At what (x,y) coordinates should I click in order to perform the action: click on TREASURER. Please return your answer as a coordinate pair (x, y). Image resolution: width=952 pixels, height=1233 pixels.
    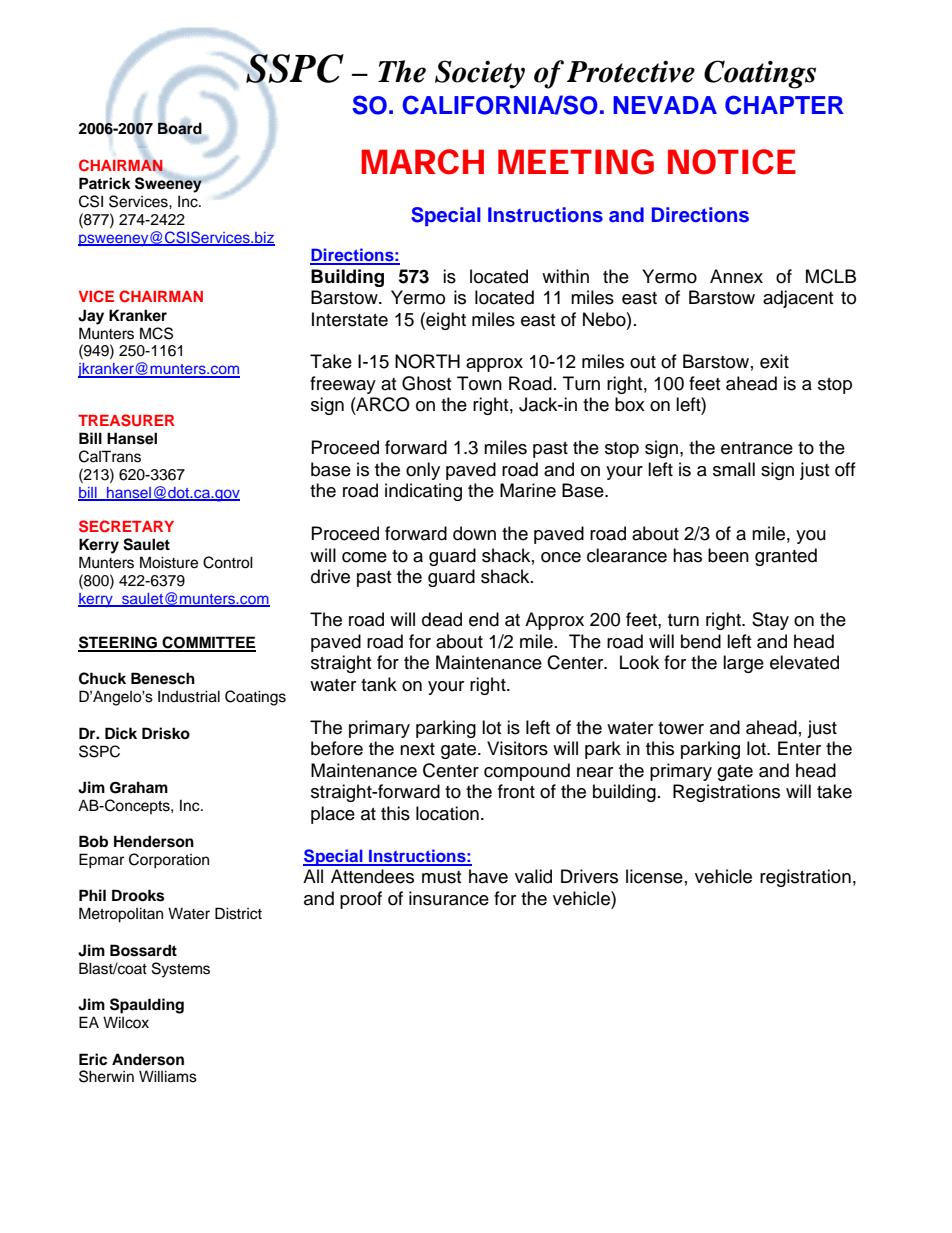
    Looking at the image, I should click on (126, 420).
